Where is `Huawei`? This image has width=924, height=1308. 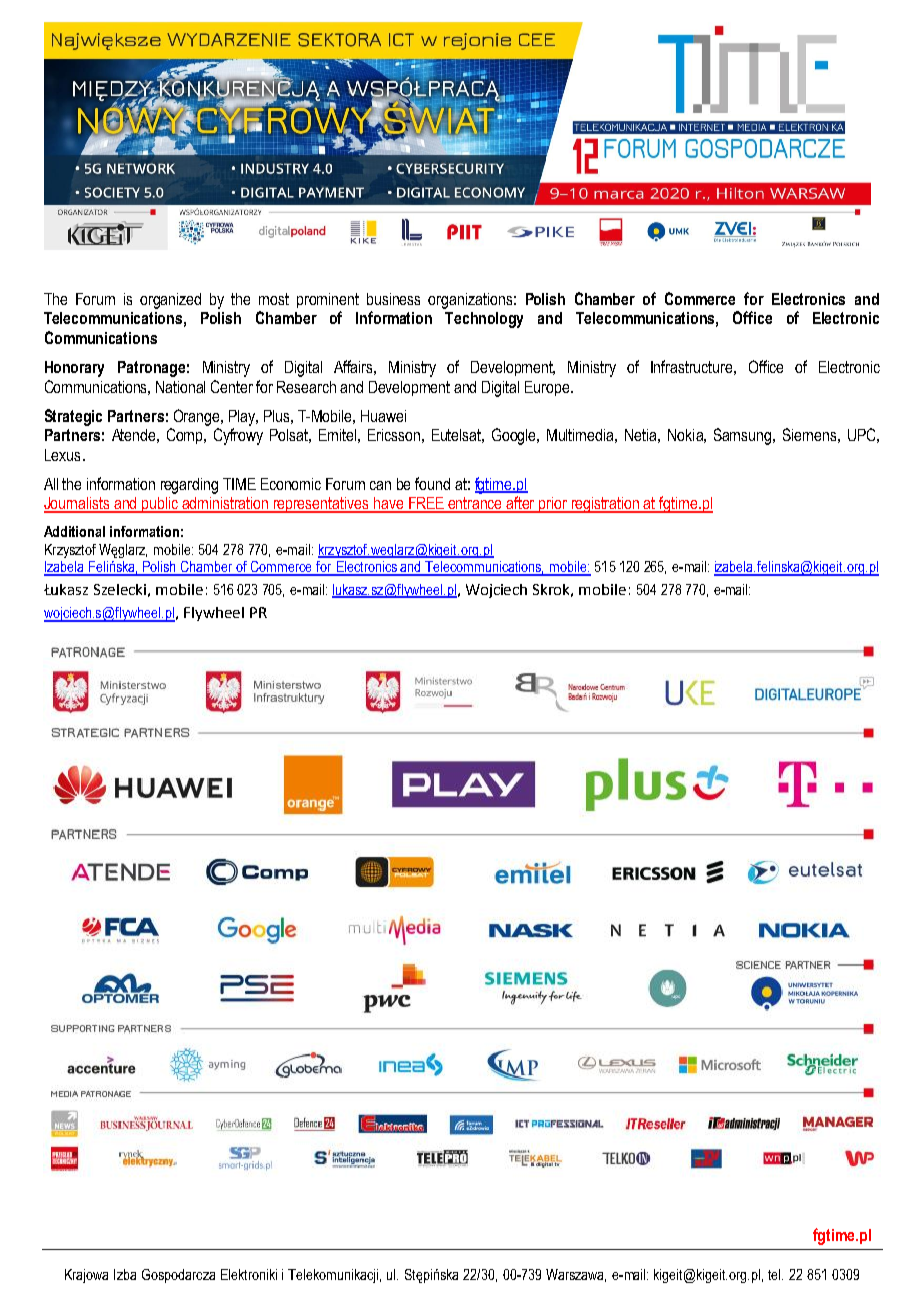 Huawei is located at coordinates (383, 416).
